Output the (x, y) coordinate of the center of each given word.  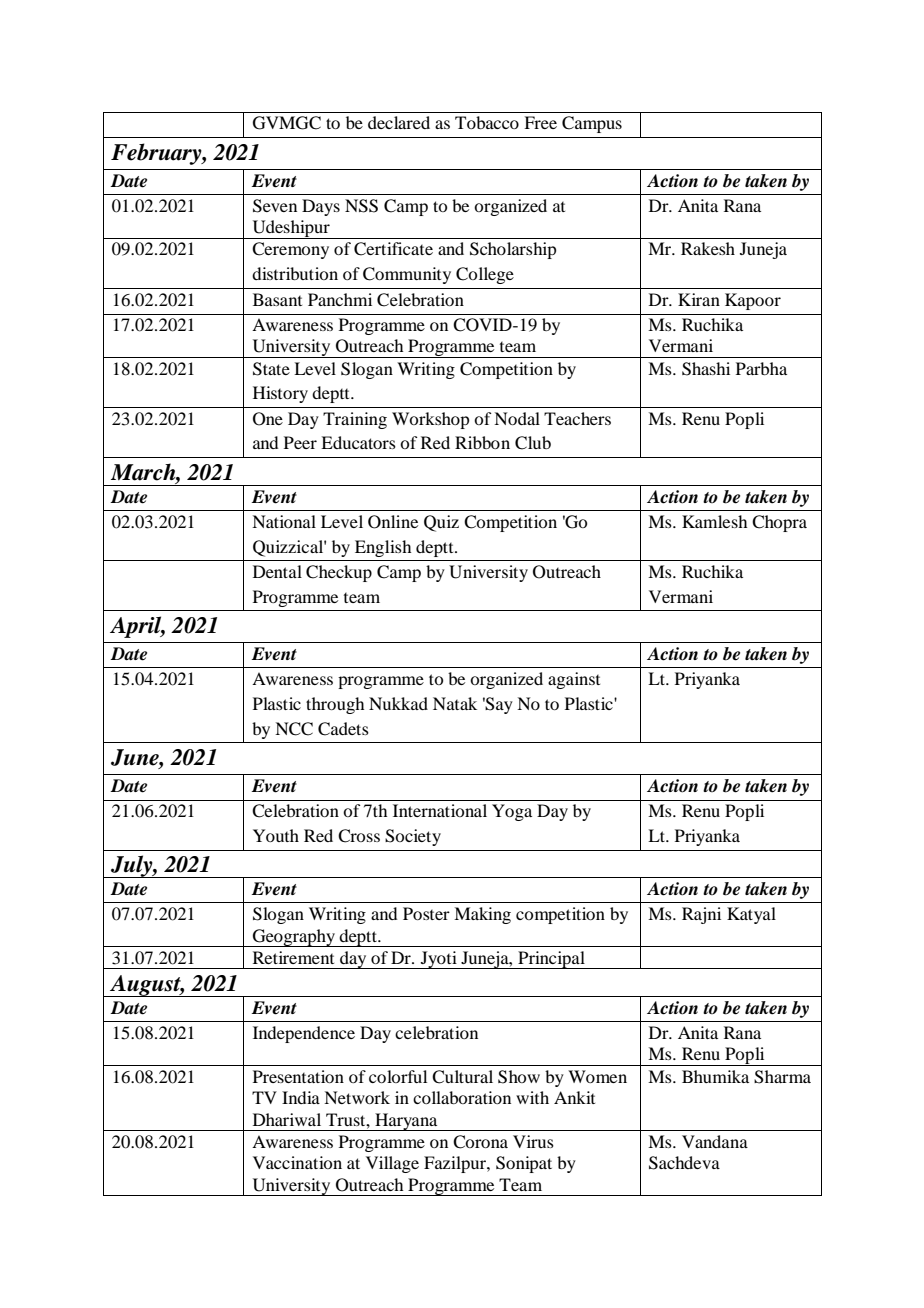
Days (321, 207)
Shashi (706, 369)
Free (540, 122)
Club (533, 443)
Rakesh (708, 248)
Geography (293, 938)
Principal (551, 960)
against (574, 680)
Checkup (339, 573)
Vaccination (297, 1162)
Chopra (779, 523)
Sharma (782, 1077)
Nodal (517, 418)
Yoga (512, 812)
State (271, 369)
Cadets (343, 729)
